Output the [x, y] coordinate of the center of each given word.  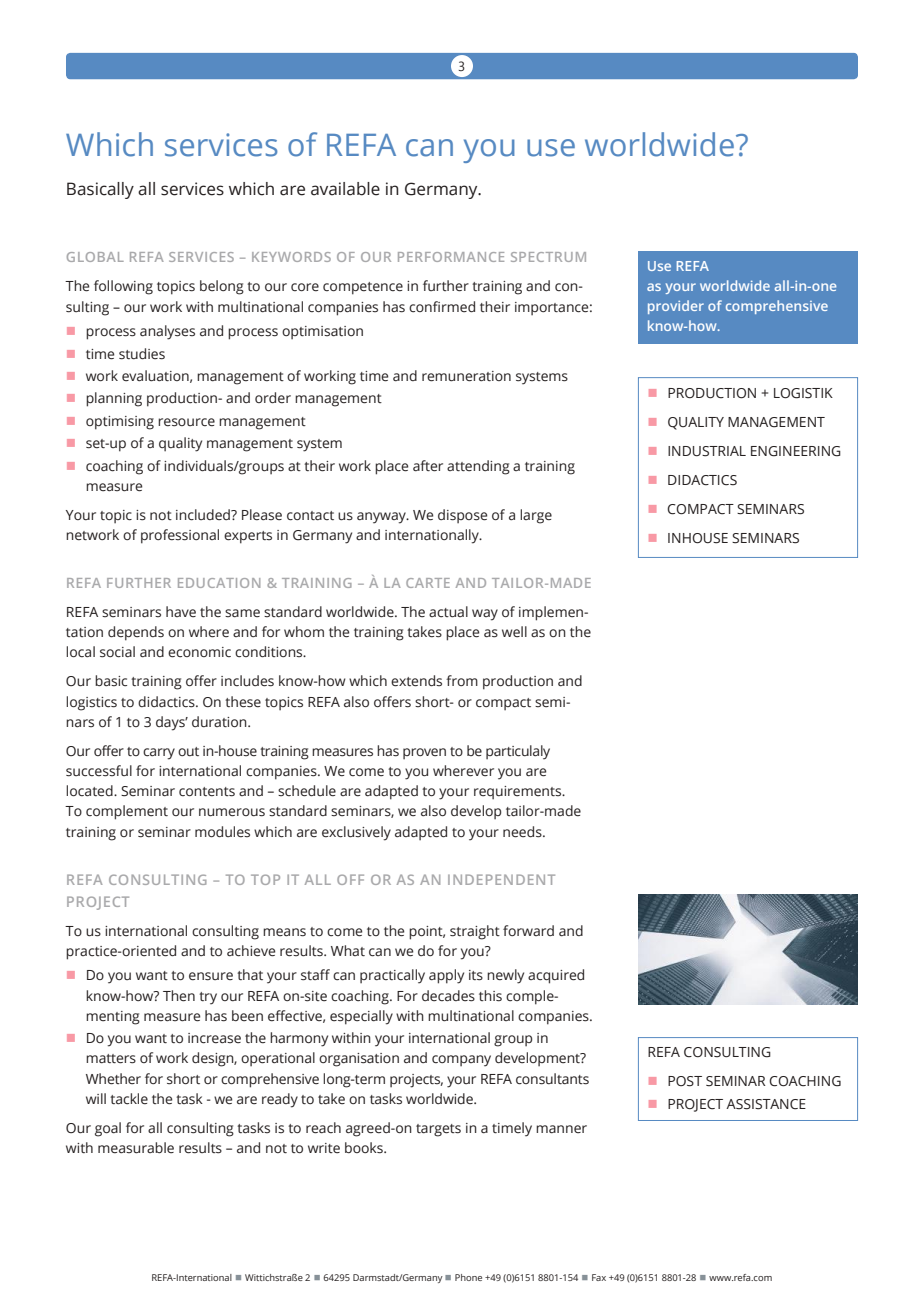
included [204, 515]
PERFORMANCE [451, 257]
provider [676, 307]
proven [424, 753]
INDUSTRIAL [707, 451]
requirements [519, 793]
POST [685, 1081]
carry [159, 754]
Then [179, 996]
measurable [136, 1148]
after [428, 466]
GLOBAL [95, 257]
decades [448, 996]
